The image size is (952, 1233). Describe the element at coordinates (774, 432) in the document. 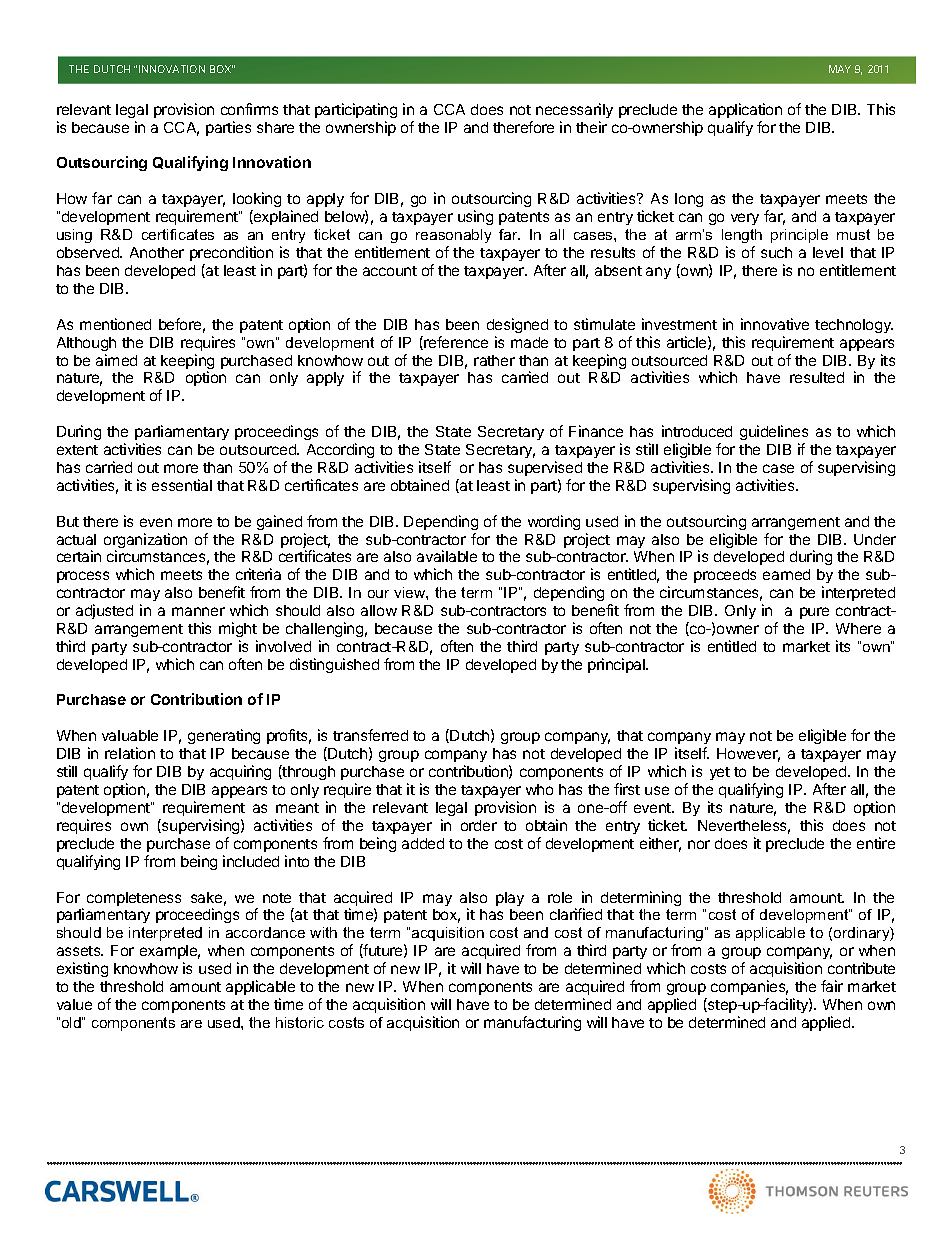

I see `guidelines` at that location.
